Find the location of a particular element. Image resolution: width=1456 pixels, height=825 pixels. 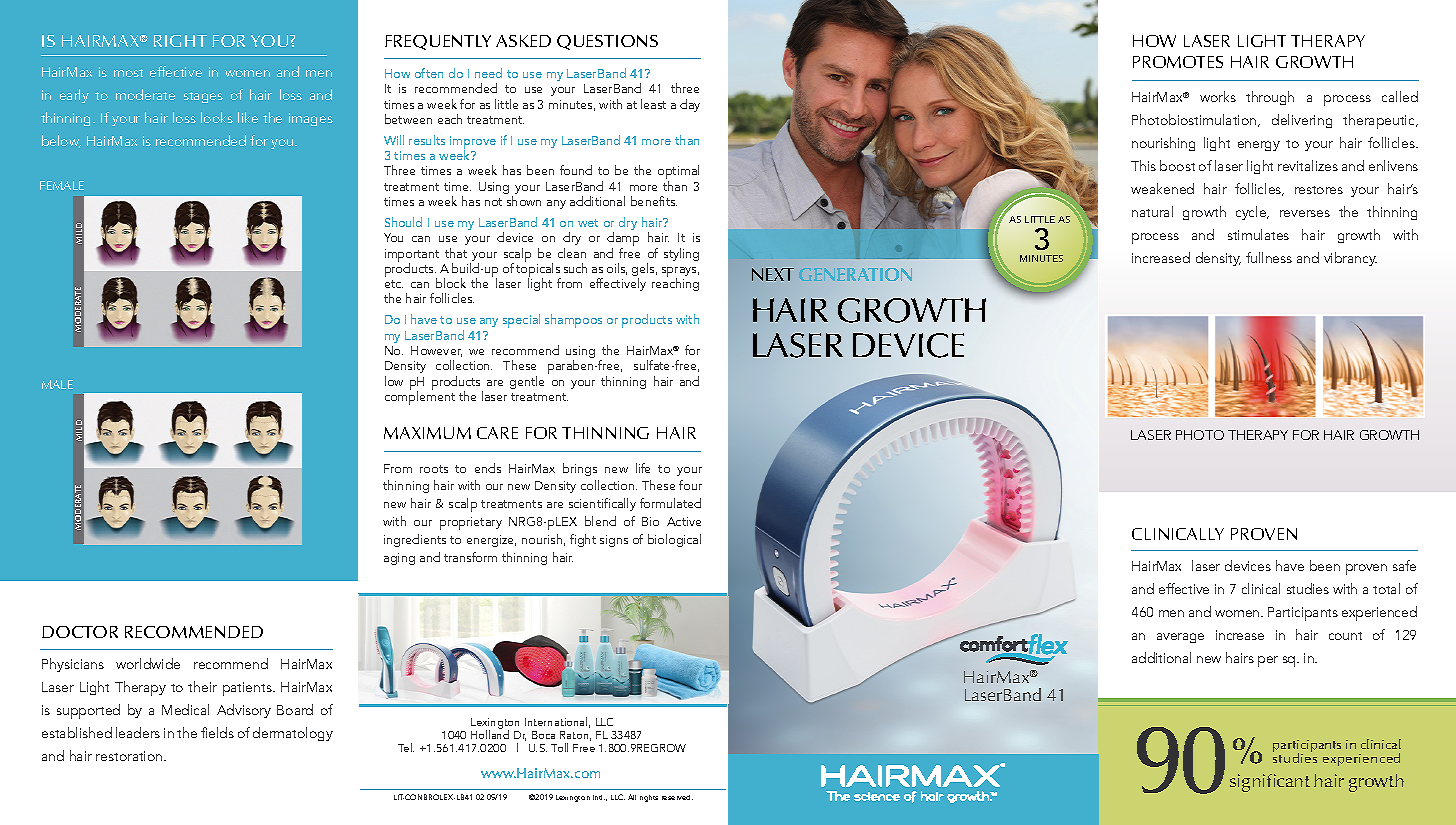

stimulates is located at coordinates (1258, 234).
